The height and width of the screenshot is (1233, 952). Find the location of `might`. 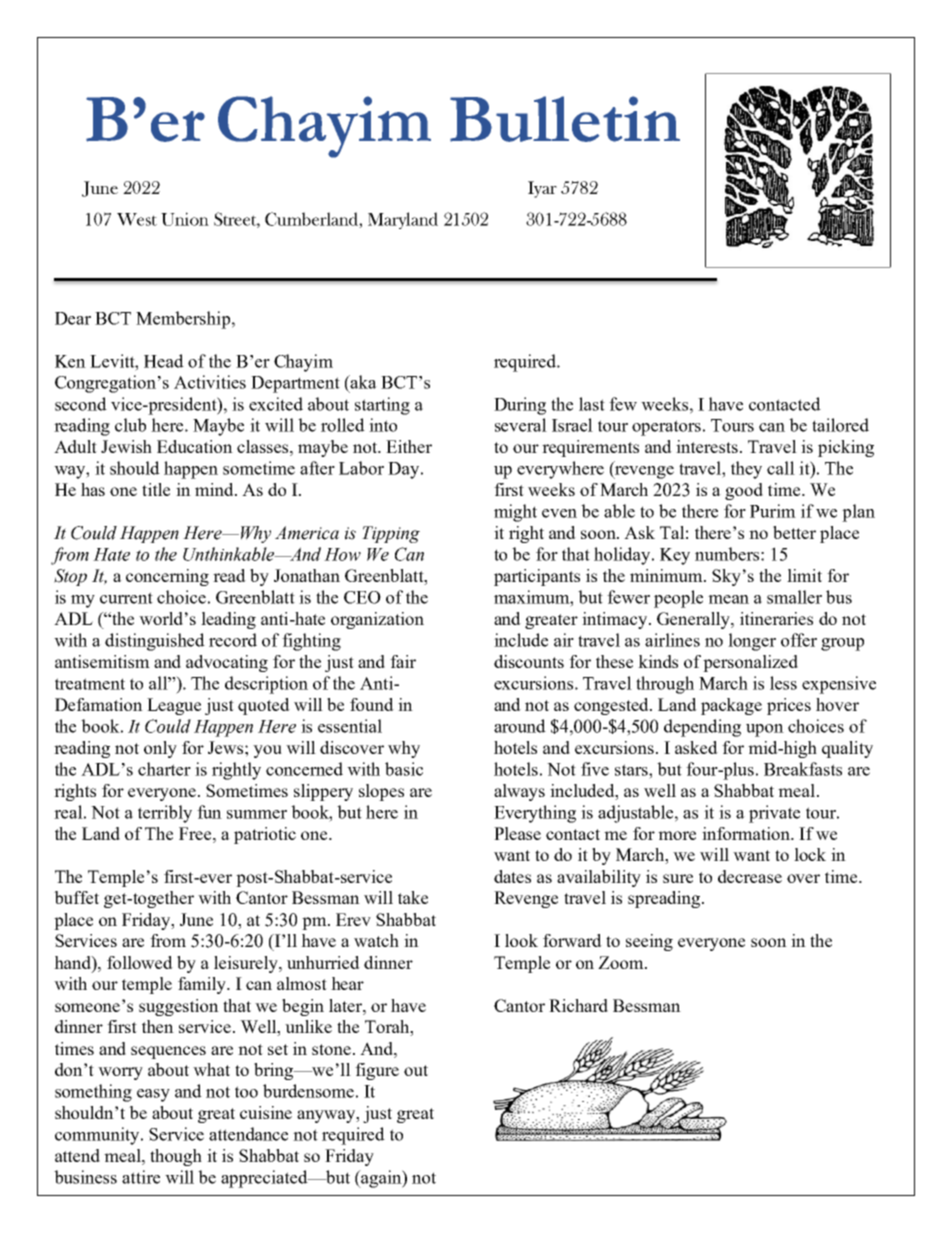

might is located at coordinates (515, 513).
